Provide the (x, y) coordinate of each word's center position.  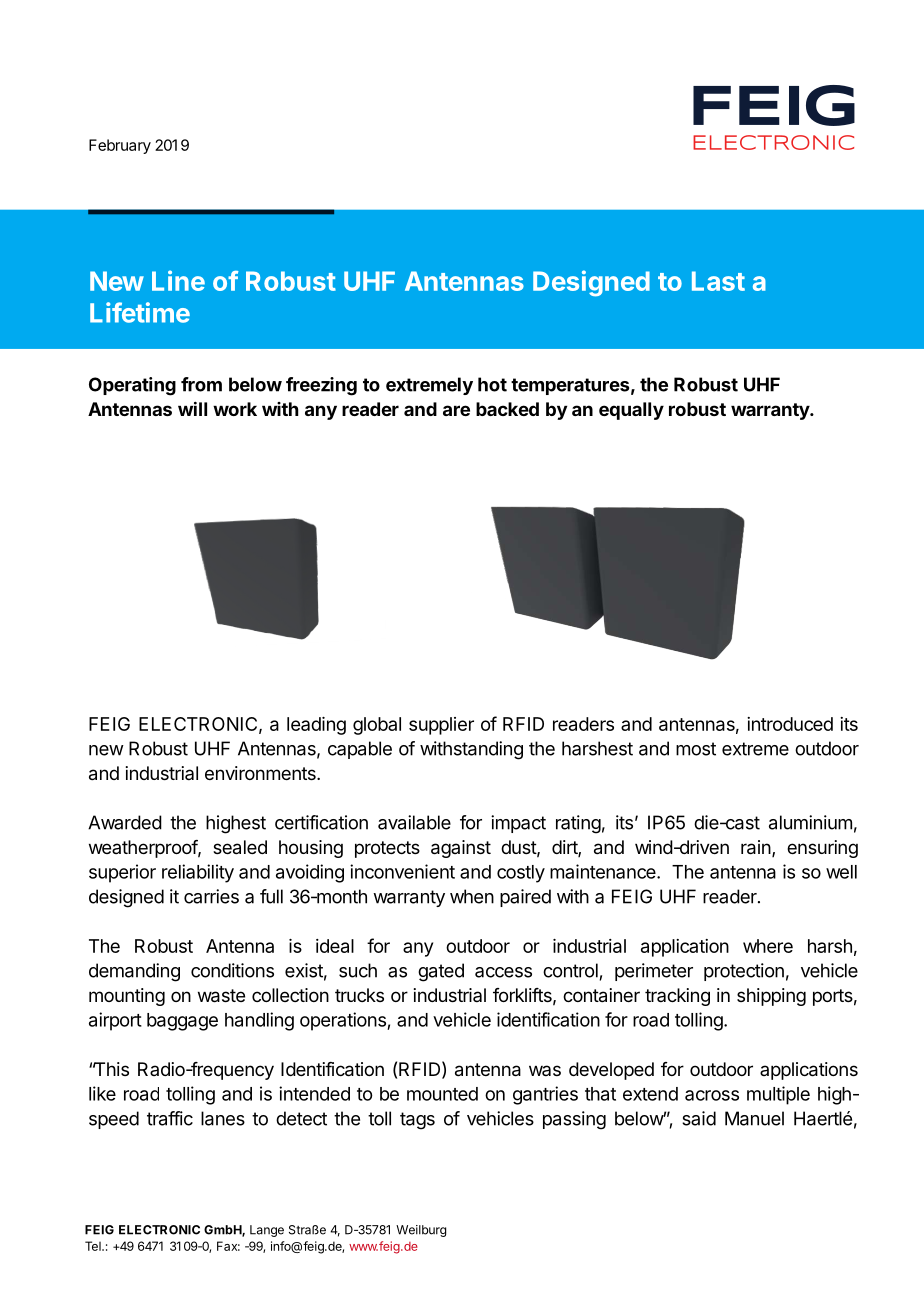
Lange (267, 1231)
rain (756, 847)
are (456, 410)
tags (417, 1121)
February (120, 146)
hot (492, 384)
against (461, 849)
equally (631, 411)
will (192, 408)
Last (718, 281)
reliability (198, 873)
